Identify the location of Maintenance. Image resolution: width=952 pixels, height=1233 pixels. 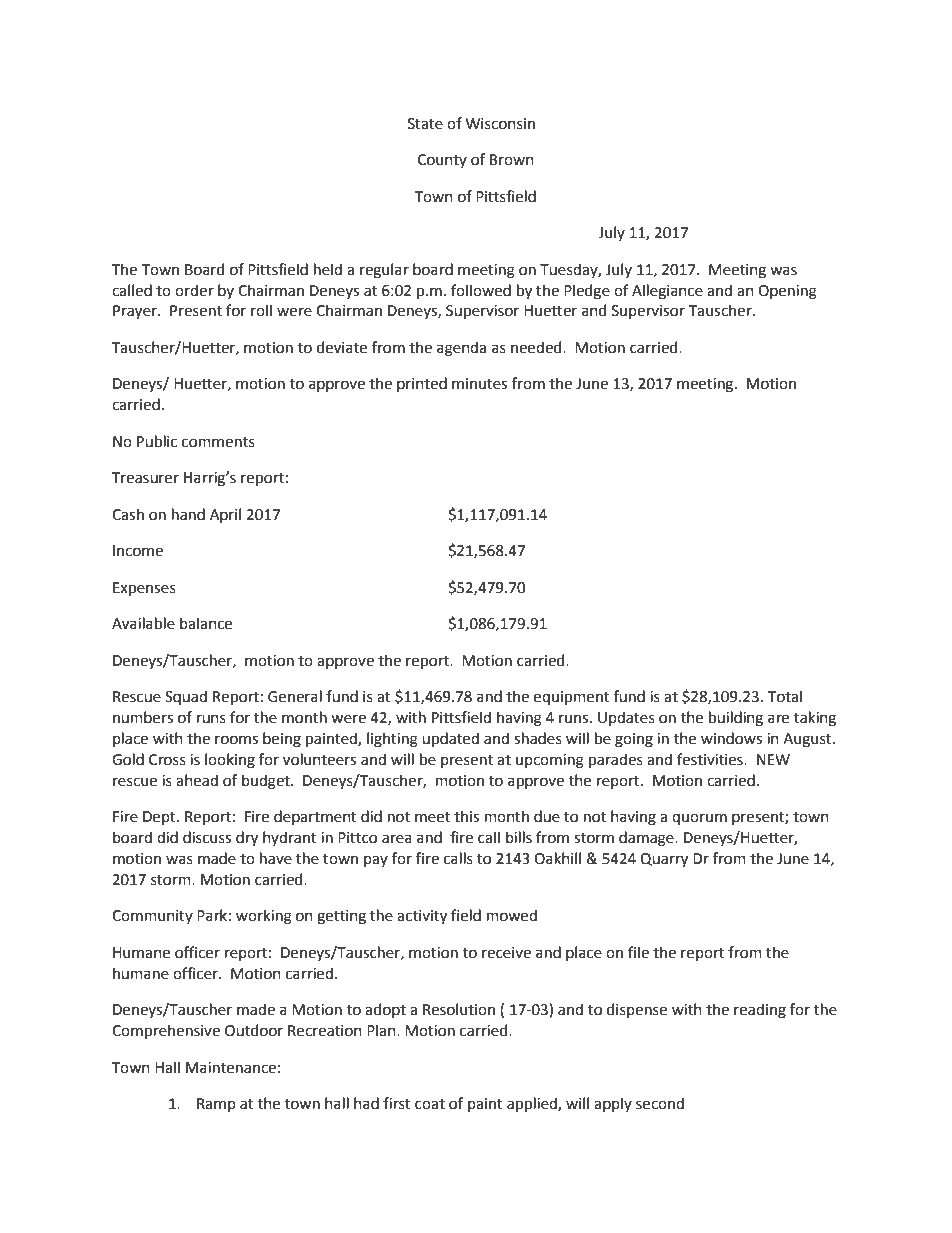
(231, 1068).
